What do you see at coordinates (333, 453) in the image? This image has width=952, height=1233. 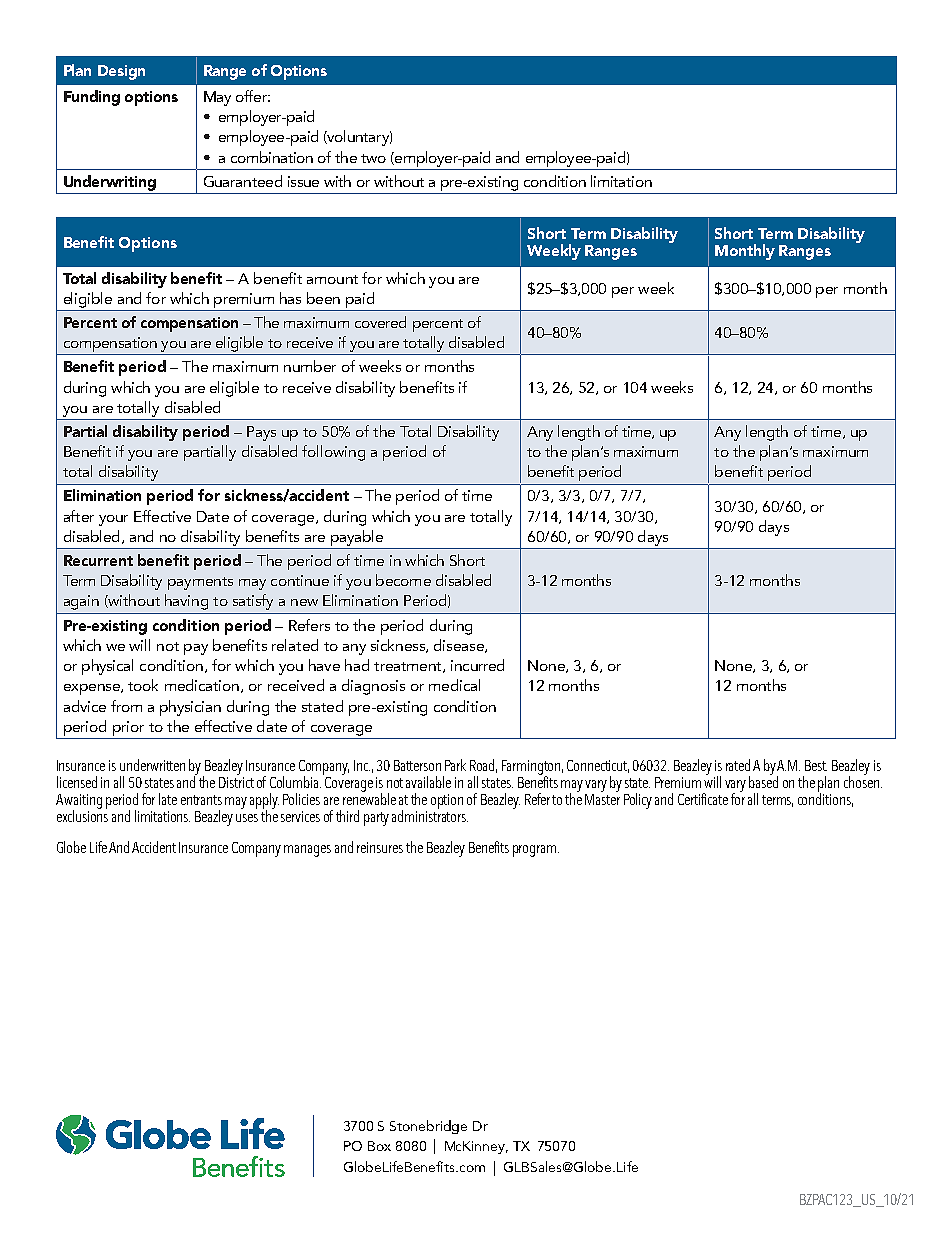 I see `following` at bounding box center [333, 453].
